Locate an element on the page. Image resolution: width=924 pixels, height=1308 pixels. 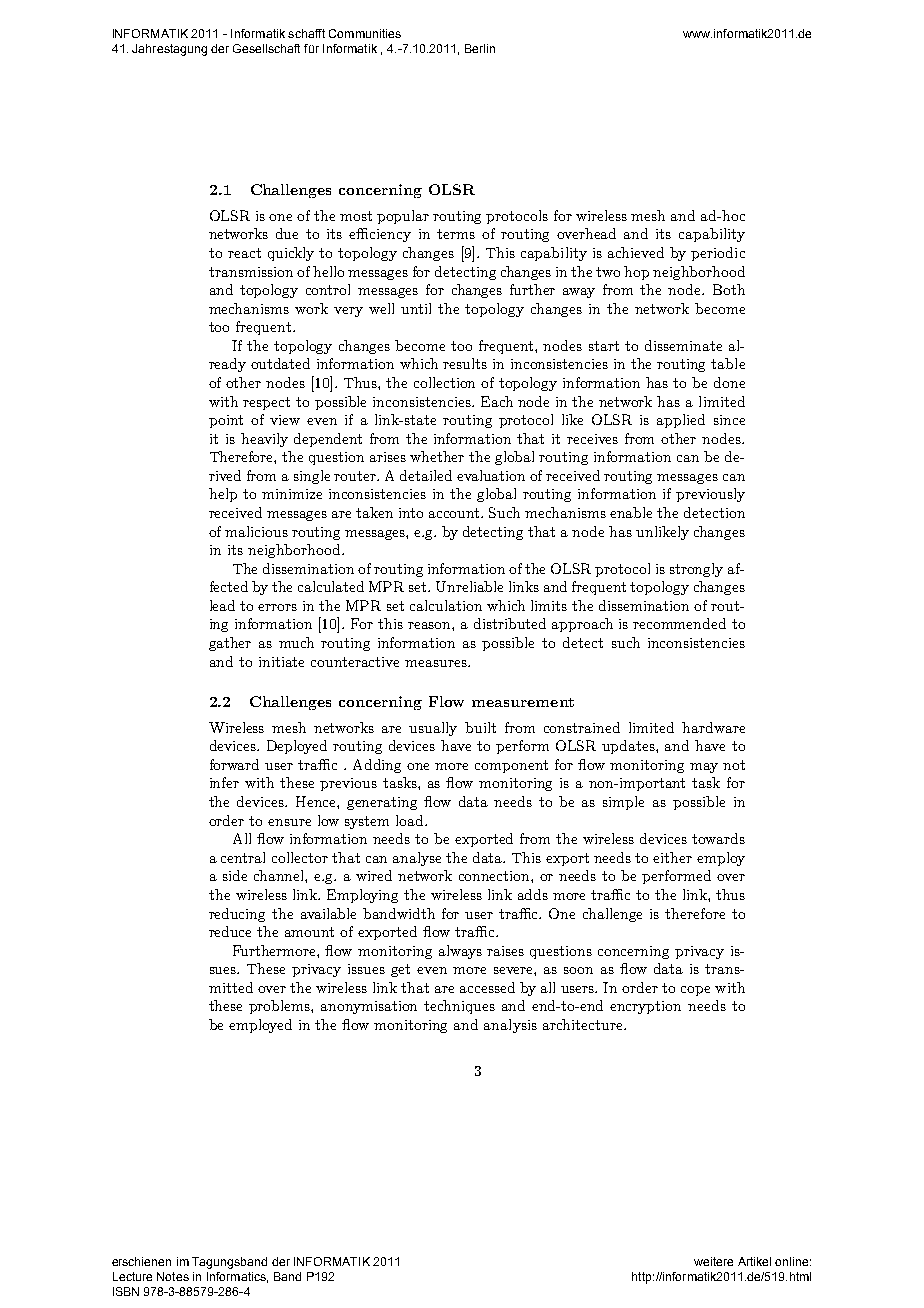
applied is located at coordinates (681, 421).
